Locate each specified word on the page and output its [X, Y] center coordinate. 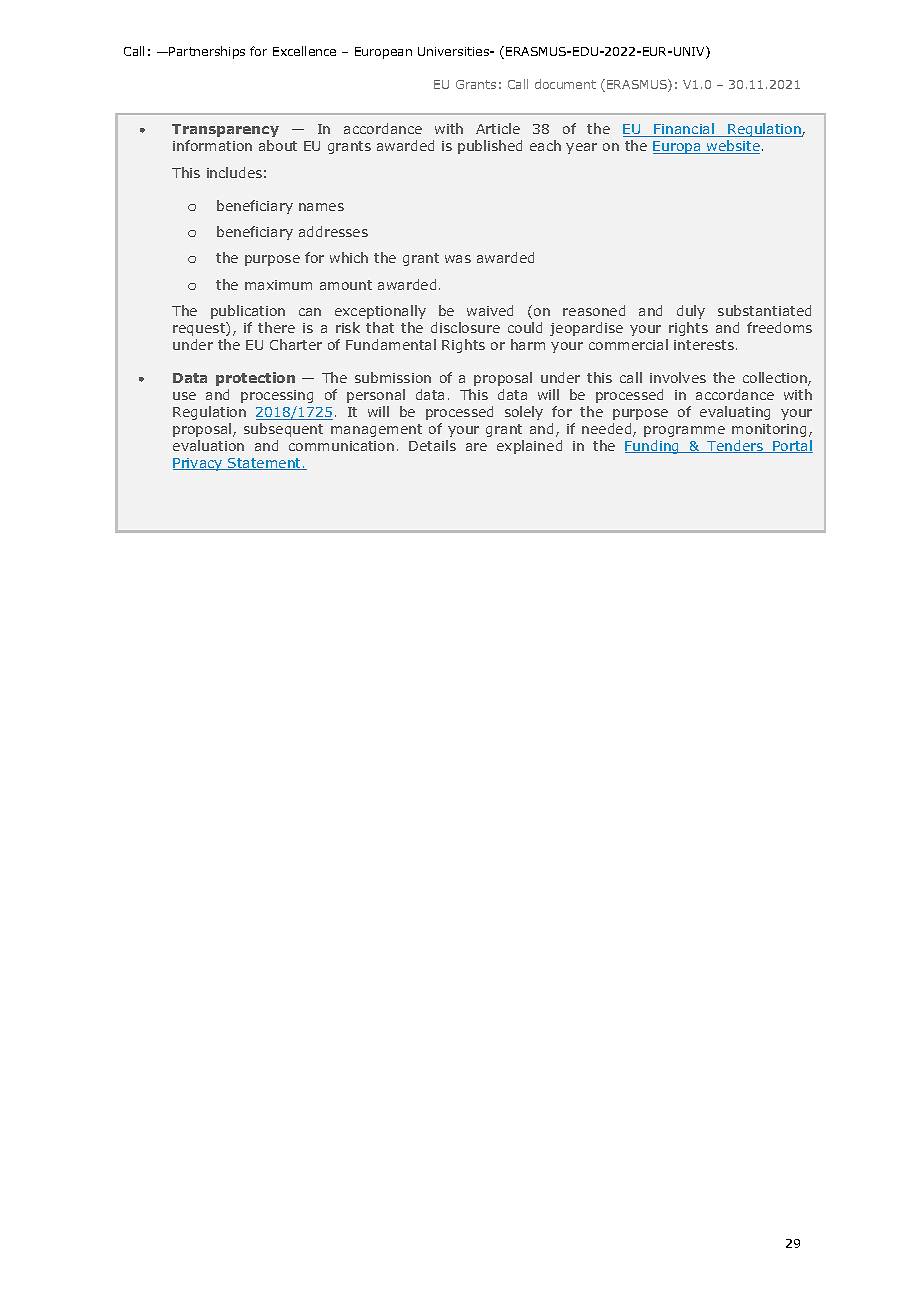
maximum [278, 285]
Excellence [304, 51]
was [458, 259]
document [565, 84]
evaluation [208, 445]
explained [529, 447]
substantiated [764, 310]
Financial [684, 130]
